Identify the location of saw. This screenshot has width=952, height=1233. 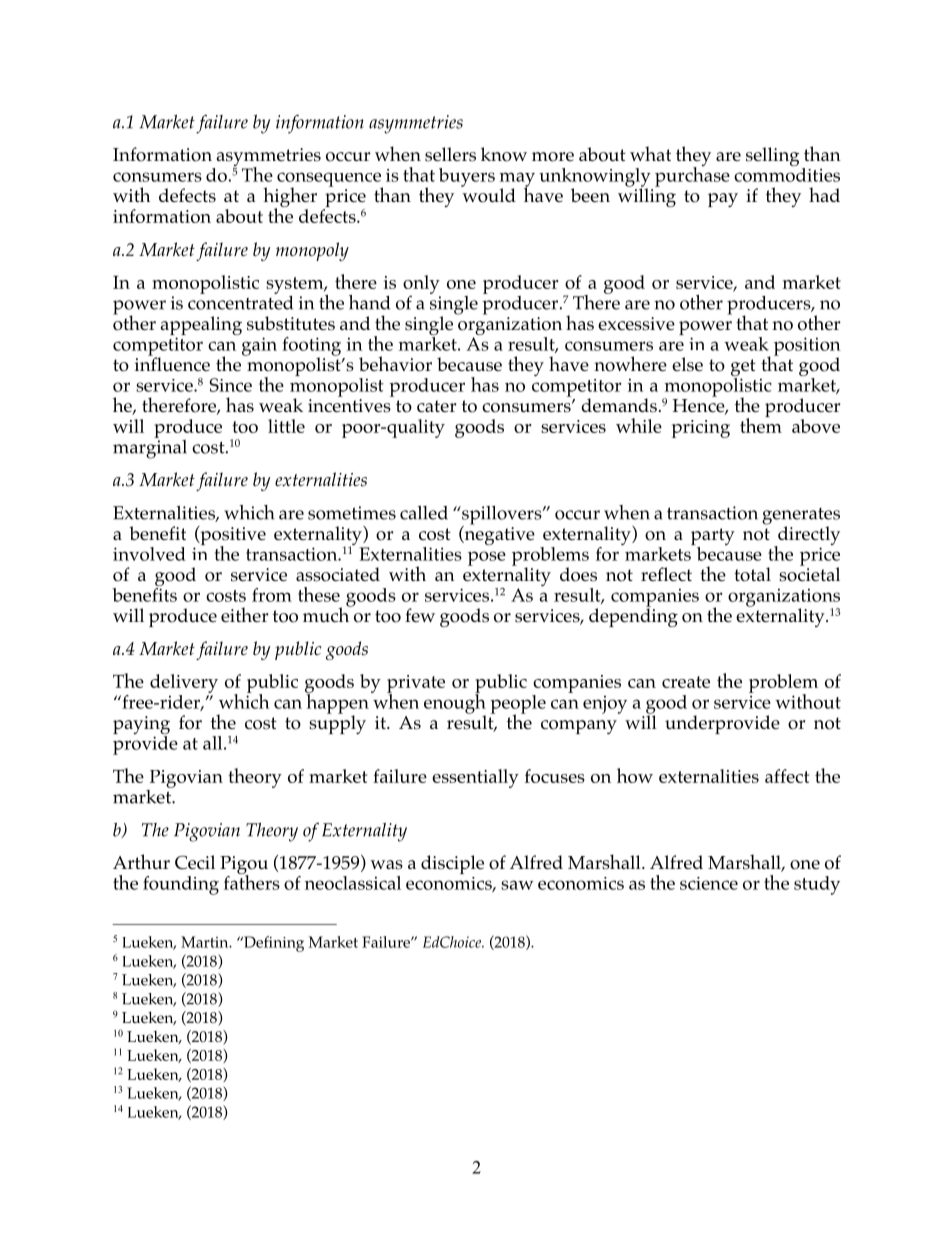
(517, 885).
